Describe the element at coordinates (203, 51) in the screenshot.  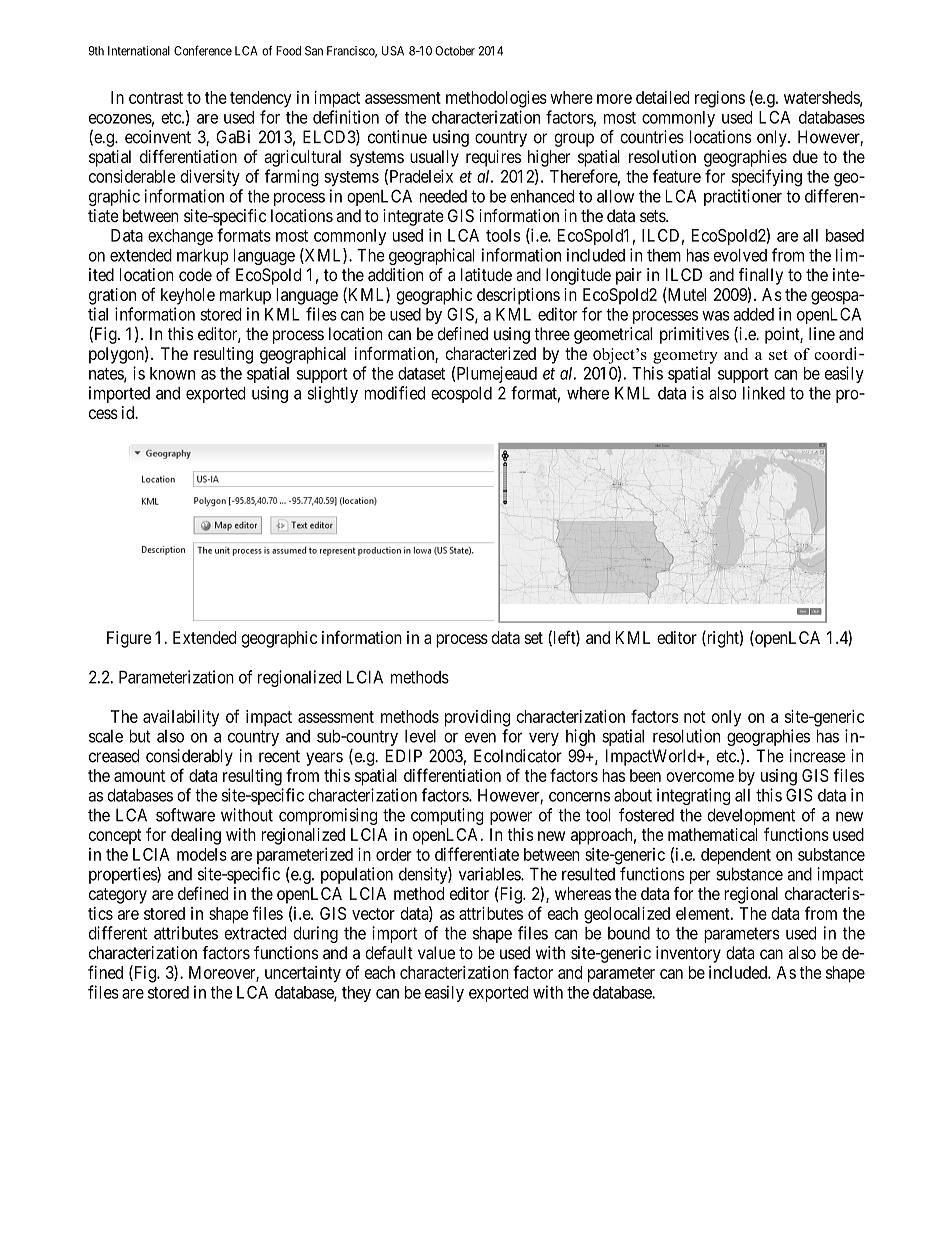
I see `Conference` at that location.
